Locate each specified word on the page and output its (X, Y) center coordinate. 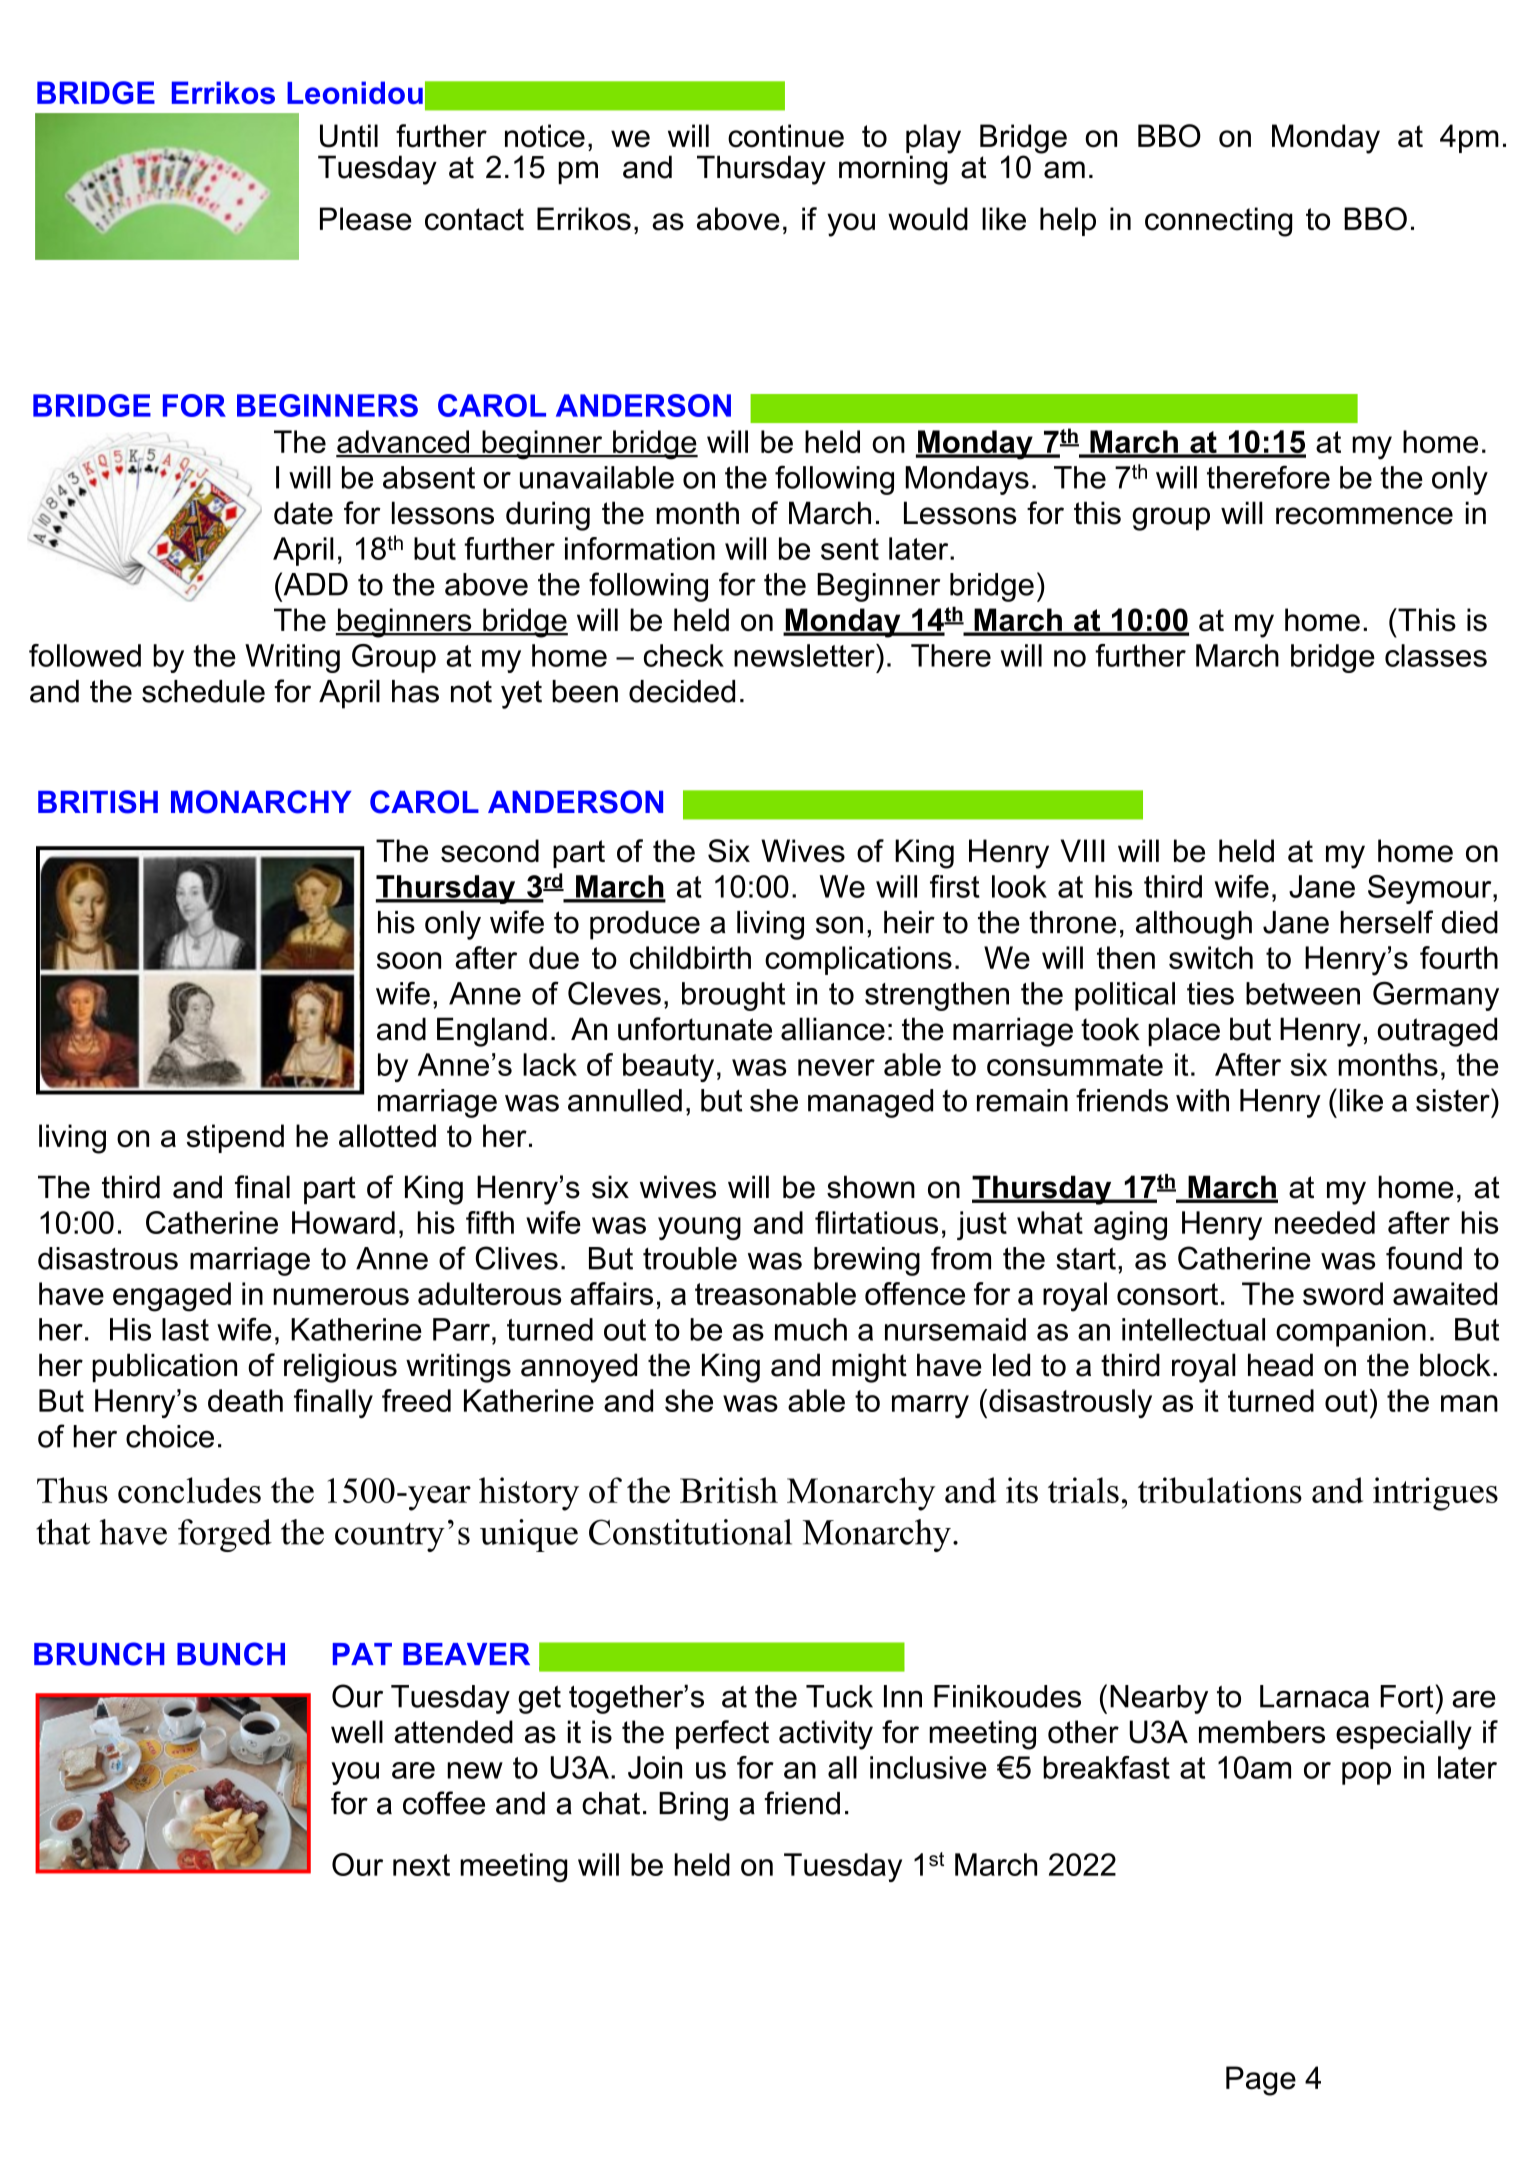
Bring (693, 1806)
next (421, 1865)
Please (366, 219)
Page (1261, 2081)
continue (786, 136)
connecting (1218, 222)
